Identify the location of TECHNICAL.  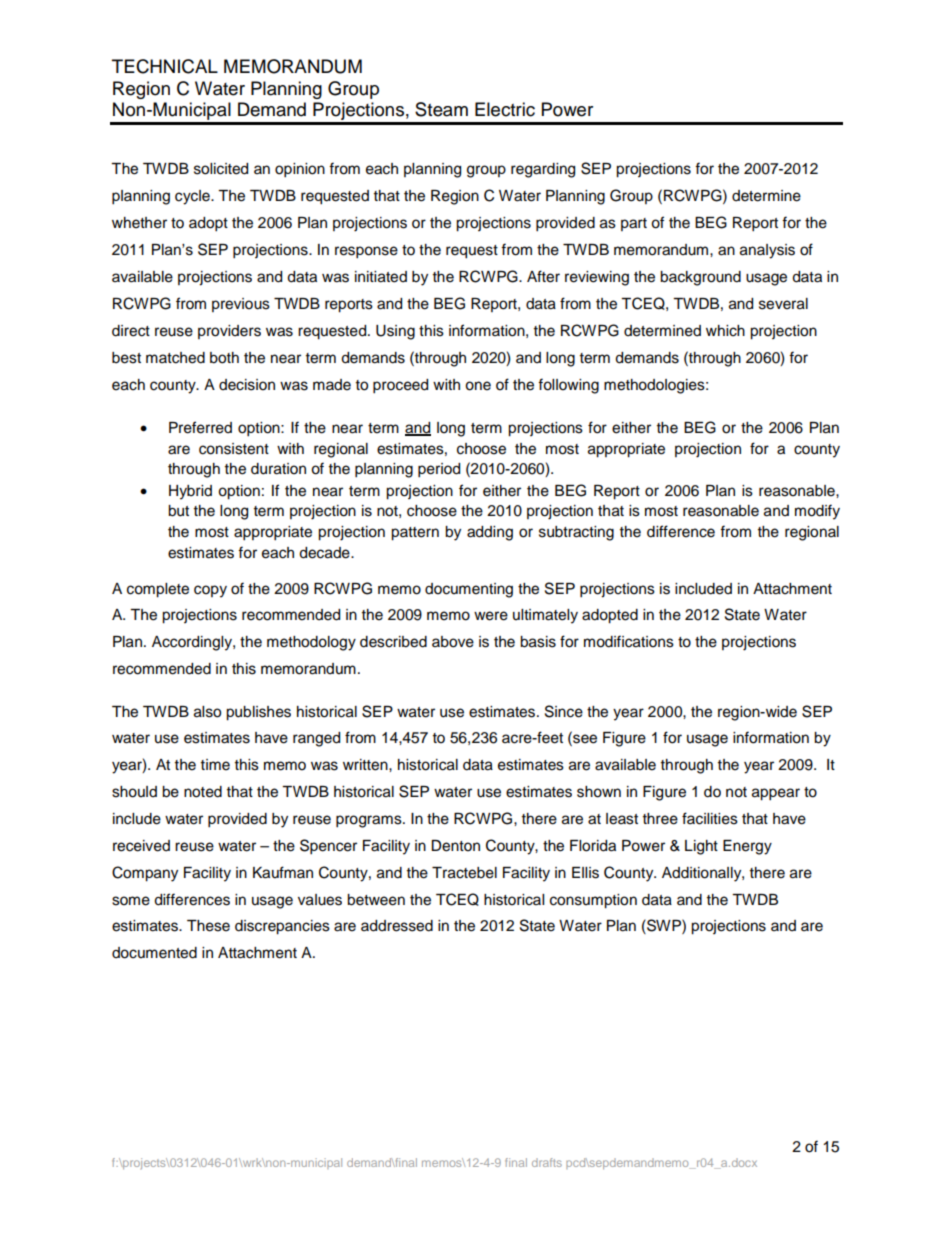
(165, 66).
